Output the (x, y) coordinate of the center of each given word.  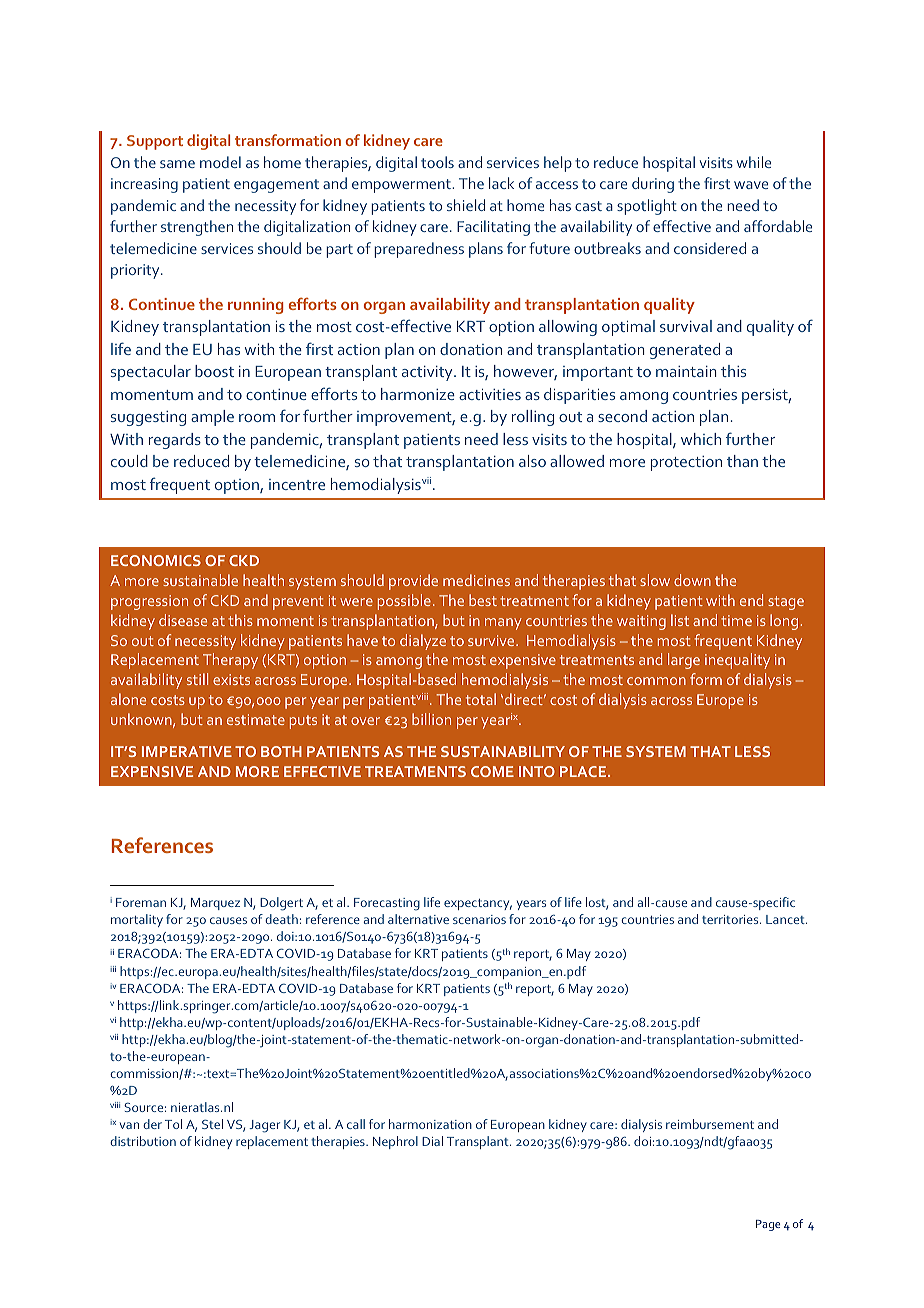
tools (437, 162)
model (220, 162)
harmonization (430, 1124)
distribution (143, 1141)
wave (751, 185)
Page (768, 1225)
